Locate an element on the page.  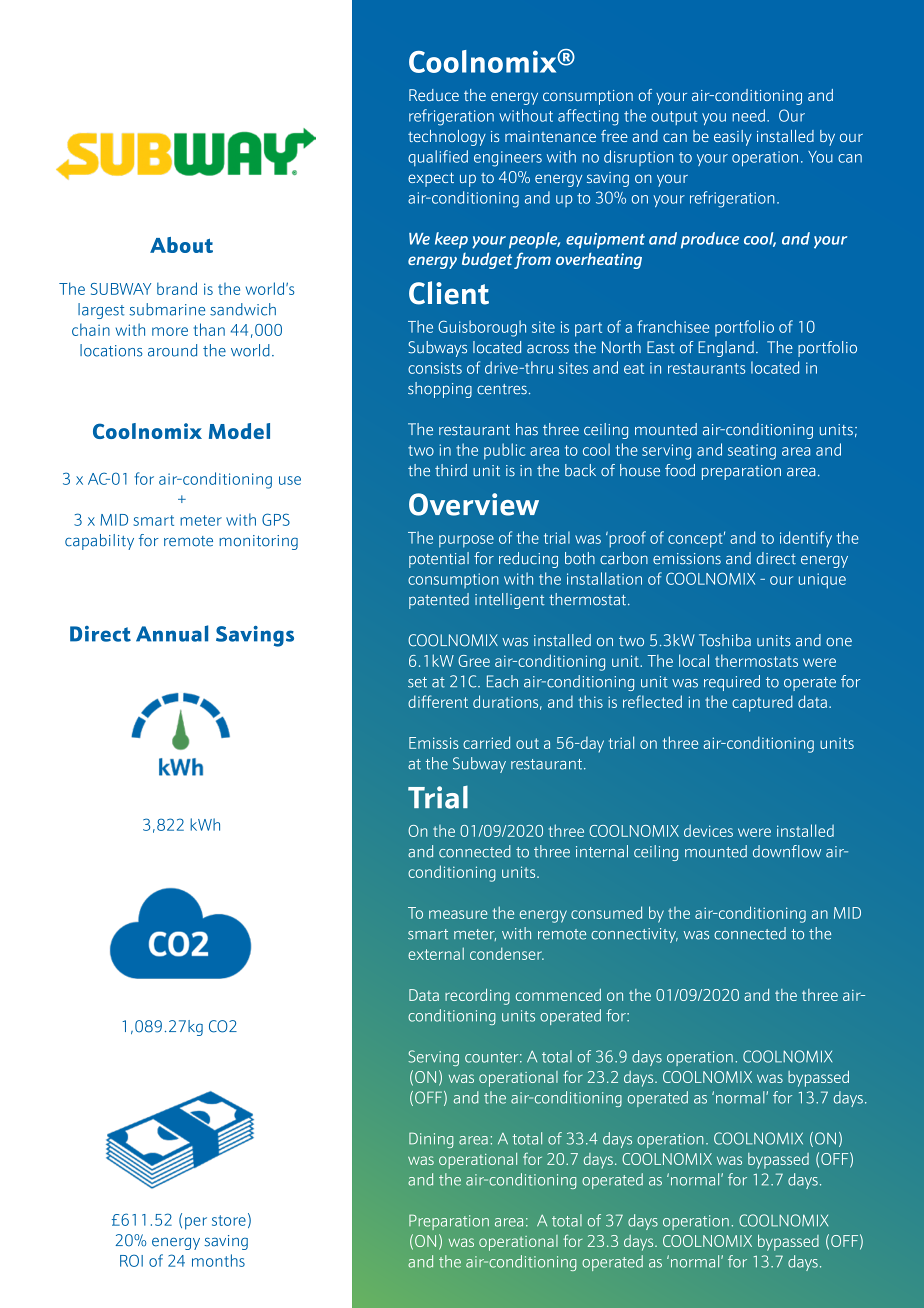
measure is located at coordinates (458, 914).
